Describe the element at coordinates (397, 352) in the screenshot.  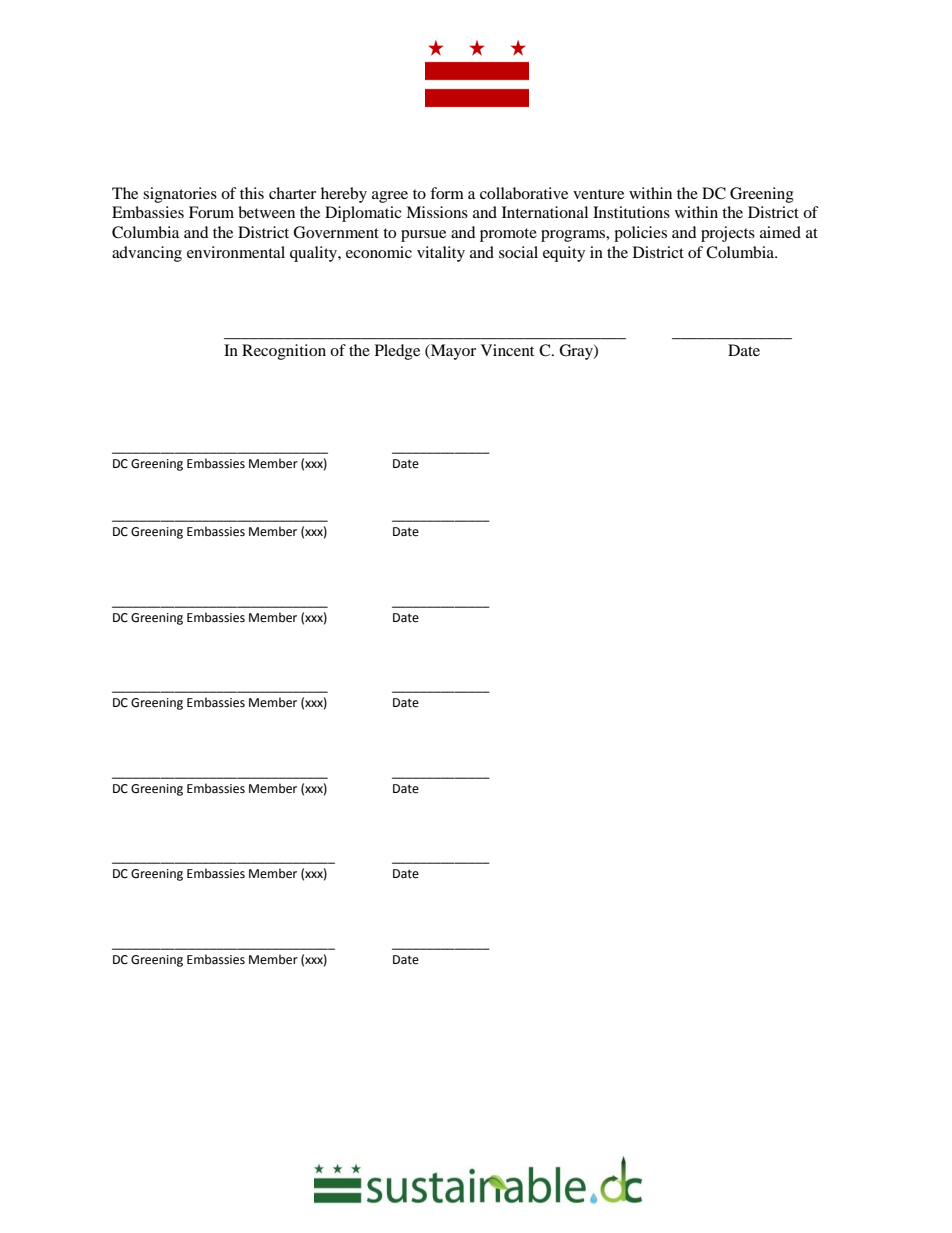
I see `Pledge` at that location.
